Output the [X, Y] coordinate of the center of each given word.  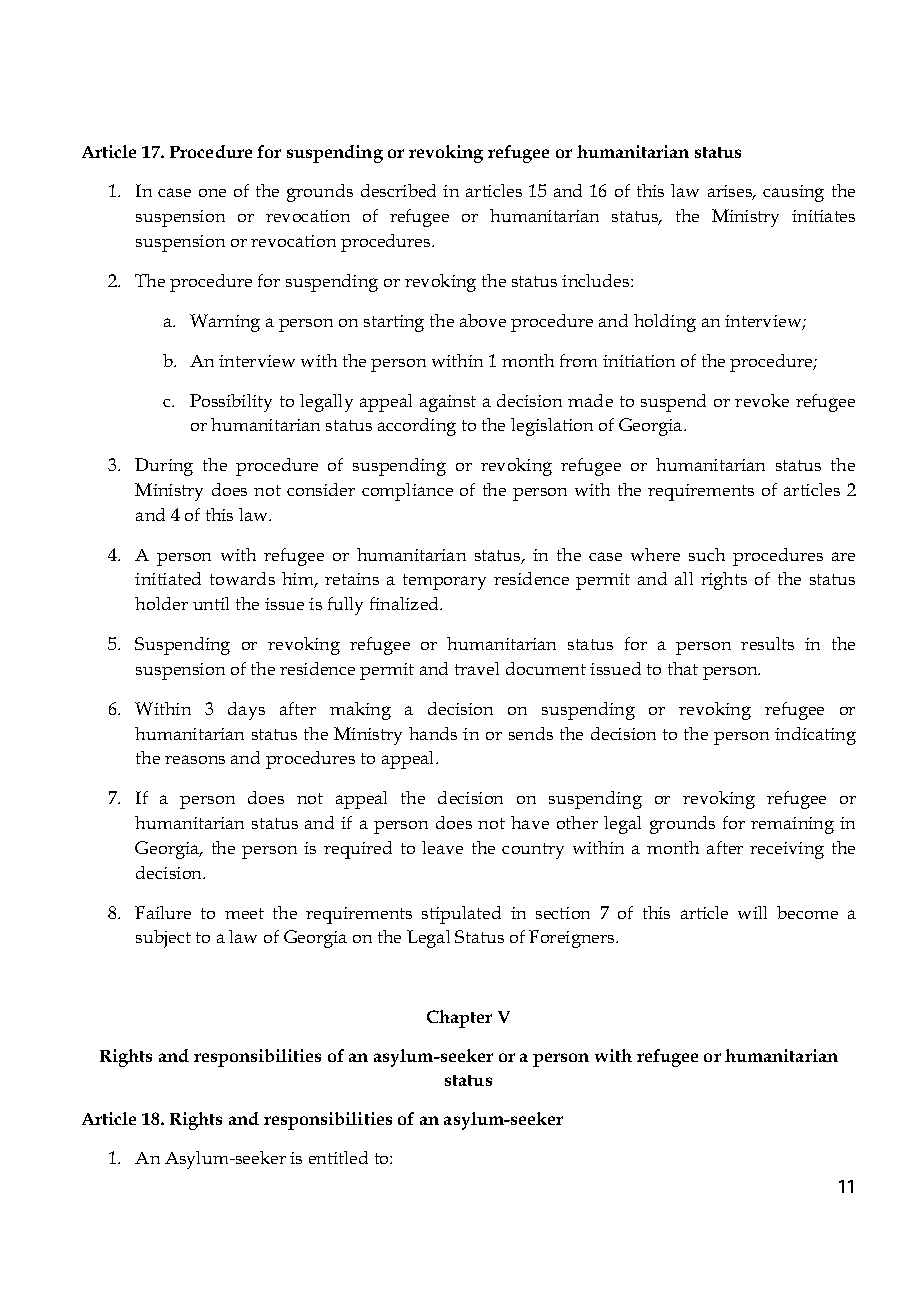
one [212, 193]
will [752, 912]
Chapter [459, 1019]
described [398, 190]
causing [793, 193]
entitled [338, 1157]
